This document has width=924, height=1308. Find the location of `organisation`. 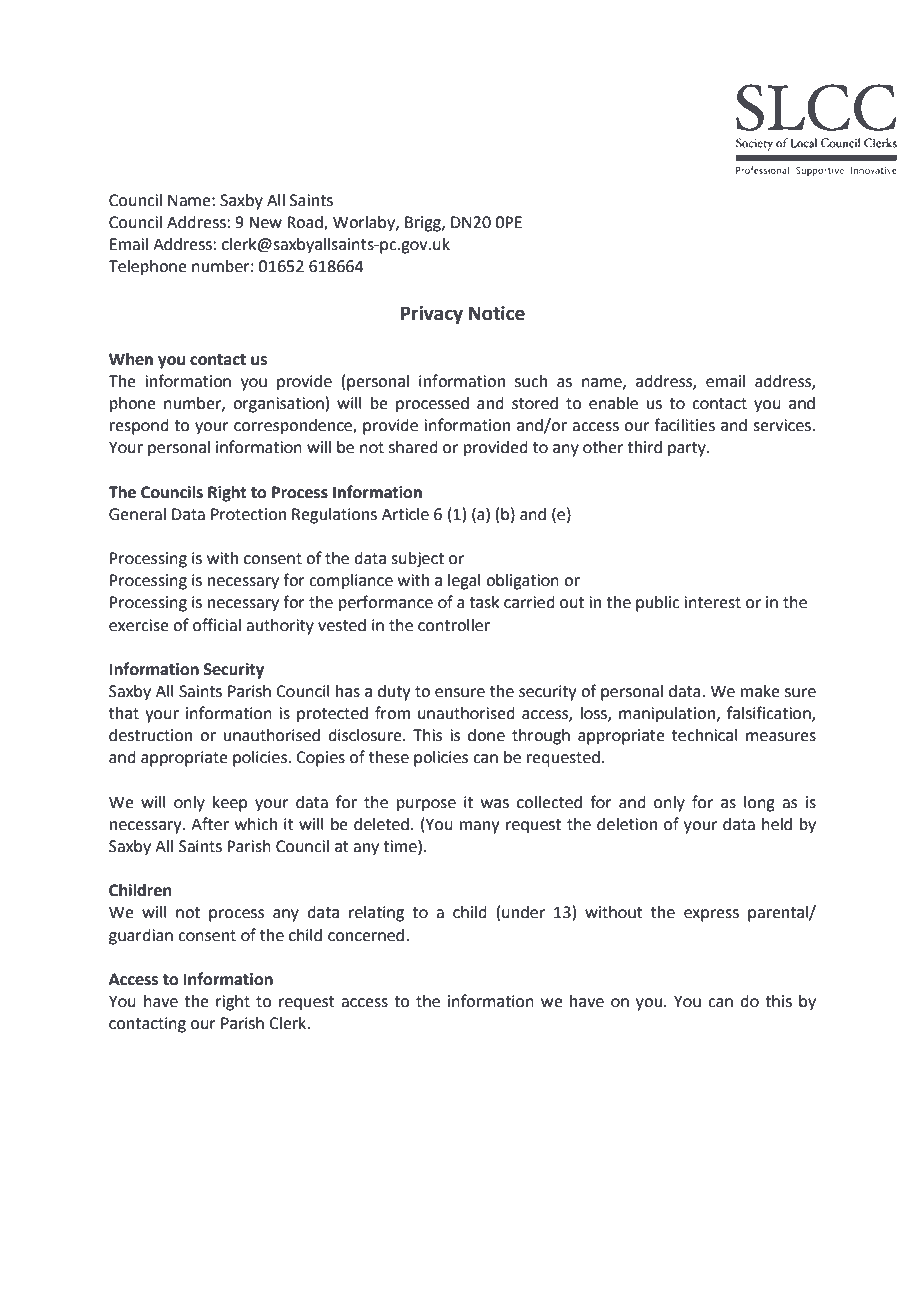

organisation is located at coordinates (279, 405).
